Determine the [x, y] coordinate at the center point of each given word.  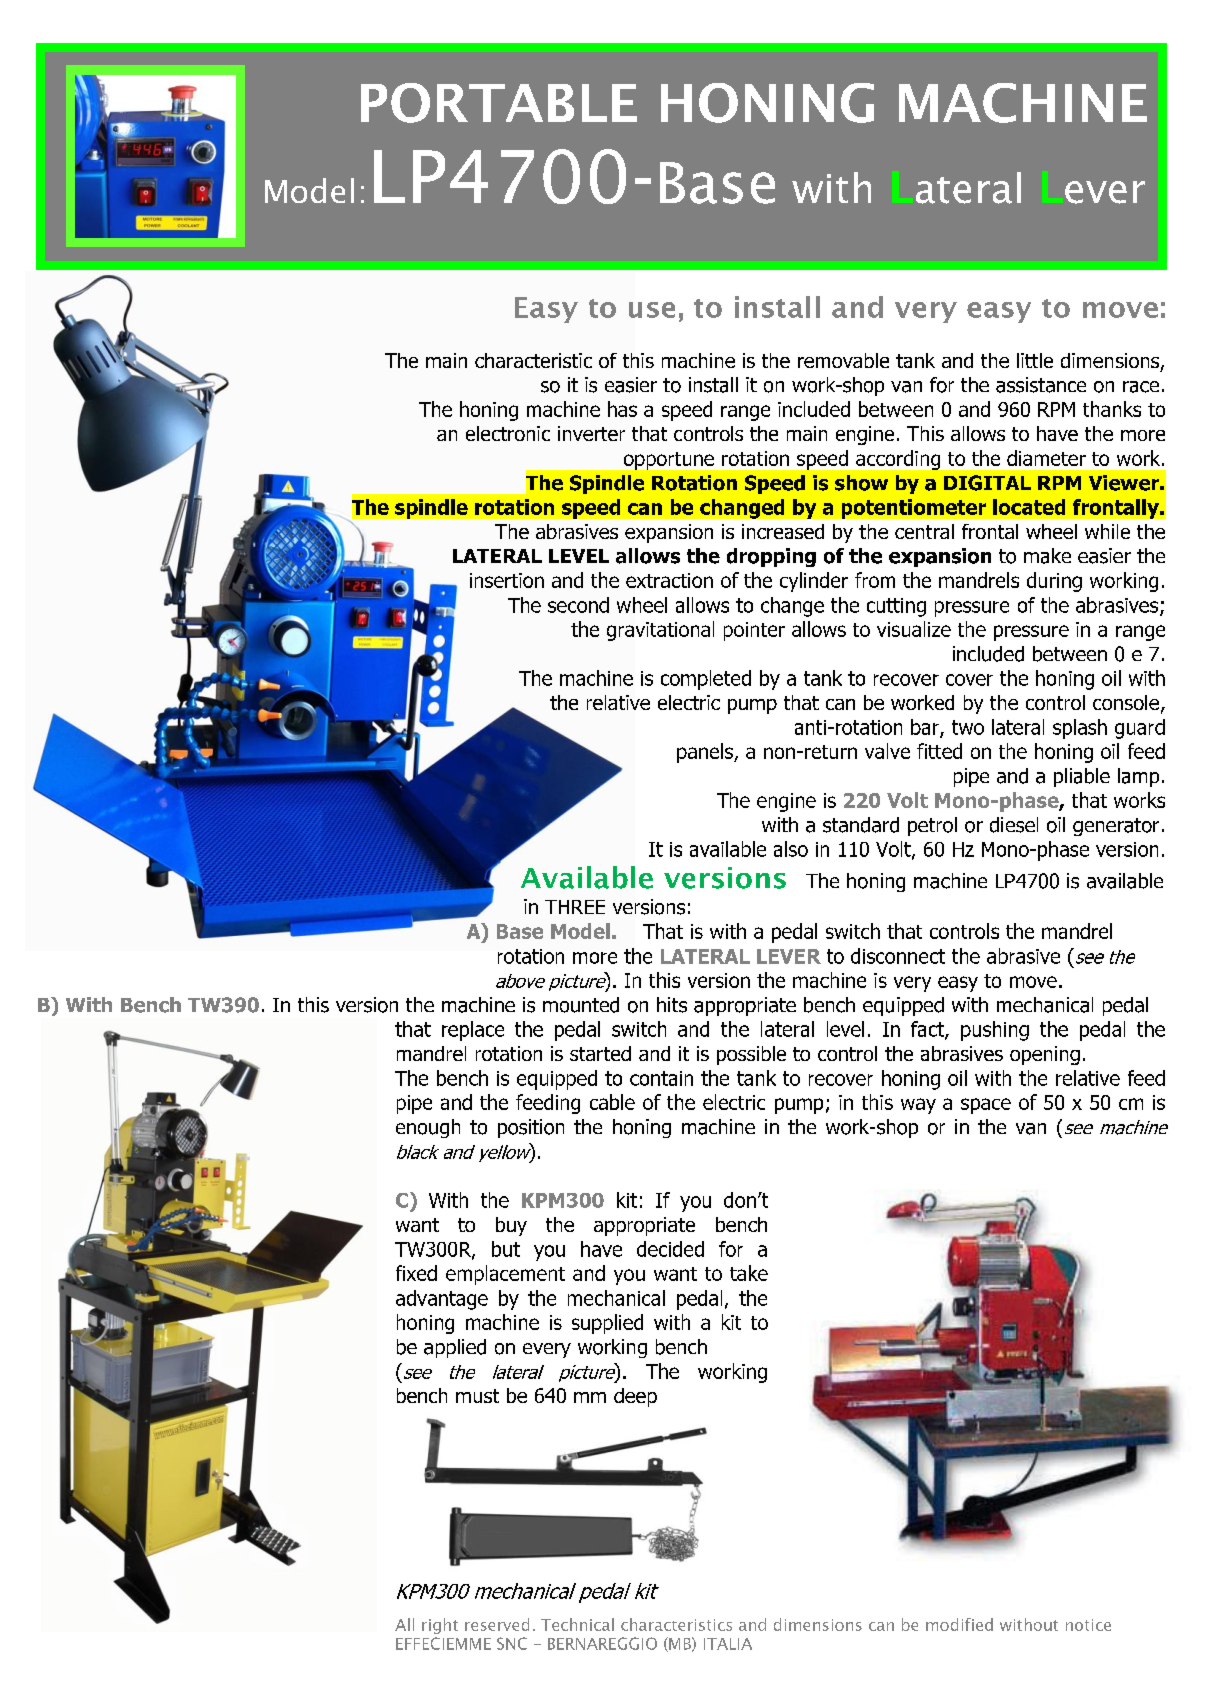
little [1035, 360]
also [791, 849]
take [749, 1273]
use [652, 310]
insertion [507, 580]
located [1029, 507]
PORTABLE [499, 103]
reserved [497, 1624]
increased [783, 531]
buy [511, 1226]
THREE [575, 907]
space [986, 1106]
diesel [1014, 825]
